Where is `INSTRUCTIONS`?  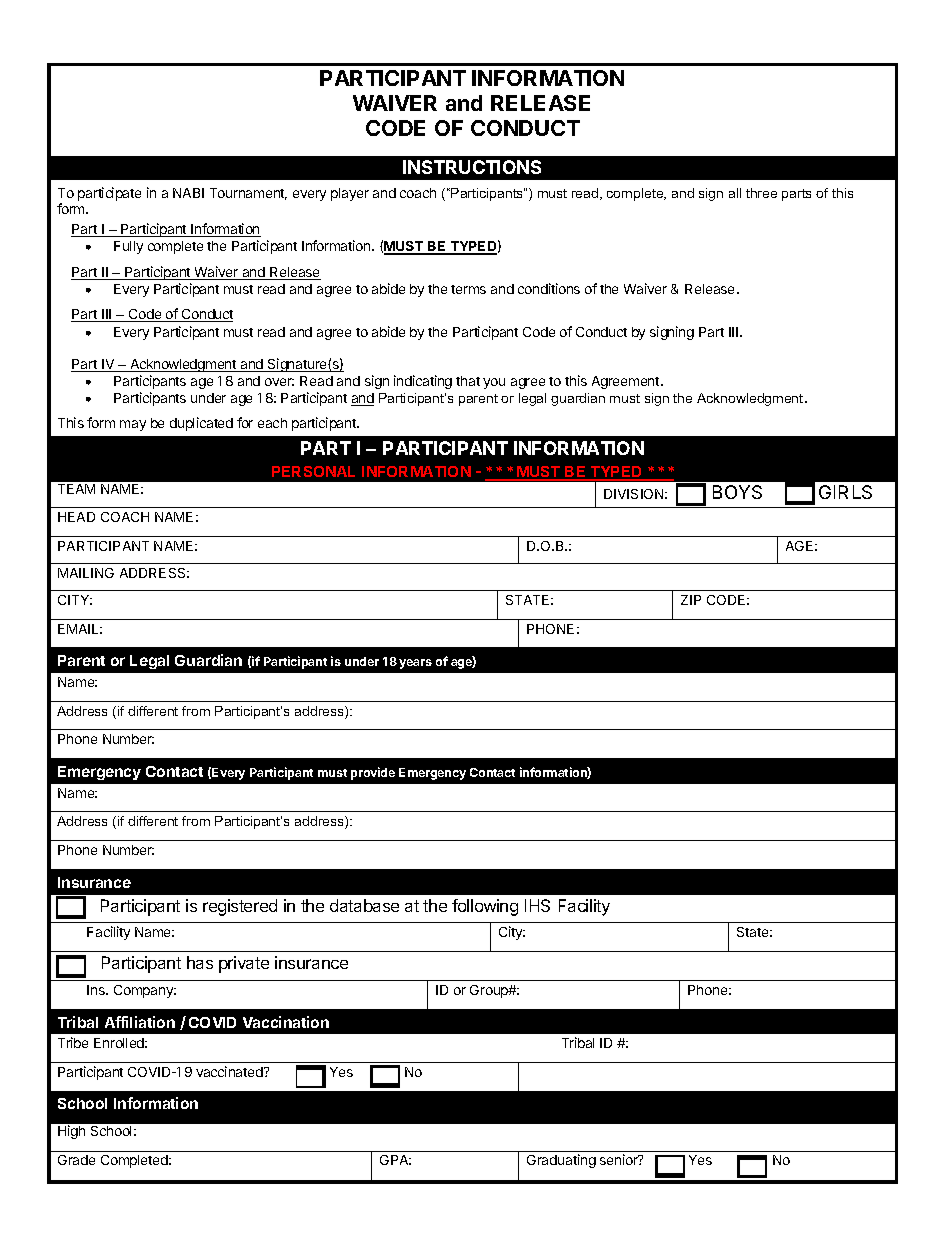 INSTRUCTIONS is located at coordinates (472, 167).
